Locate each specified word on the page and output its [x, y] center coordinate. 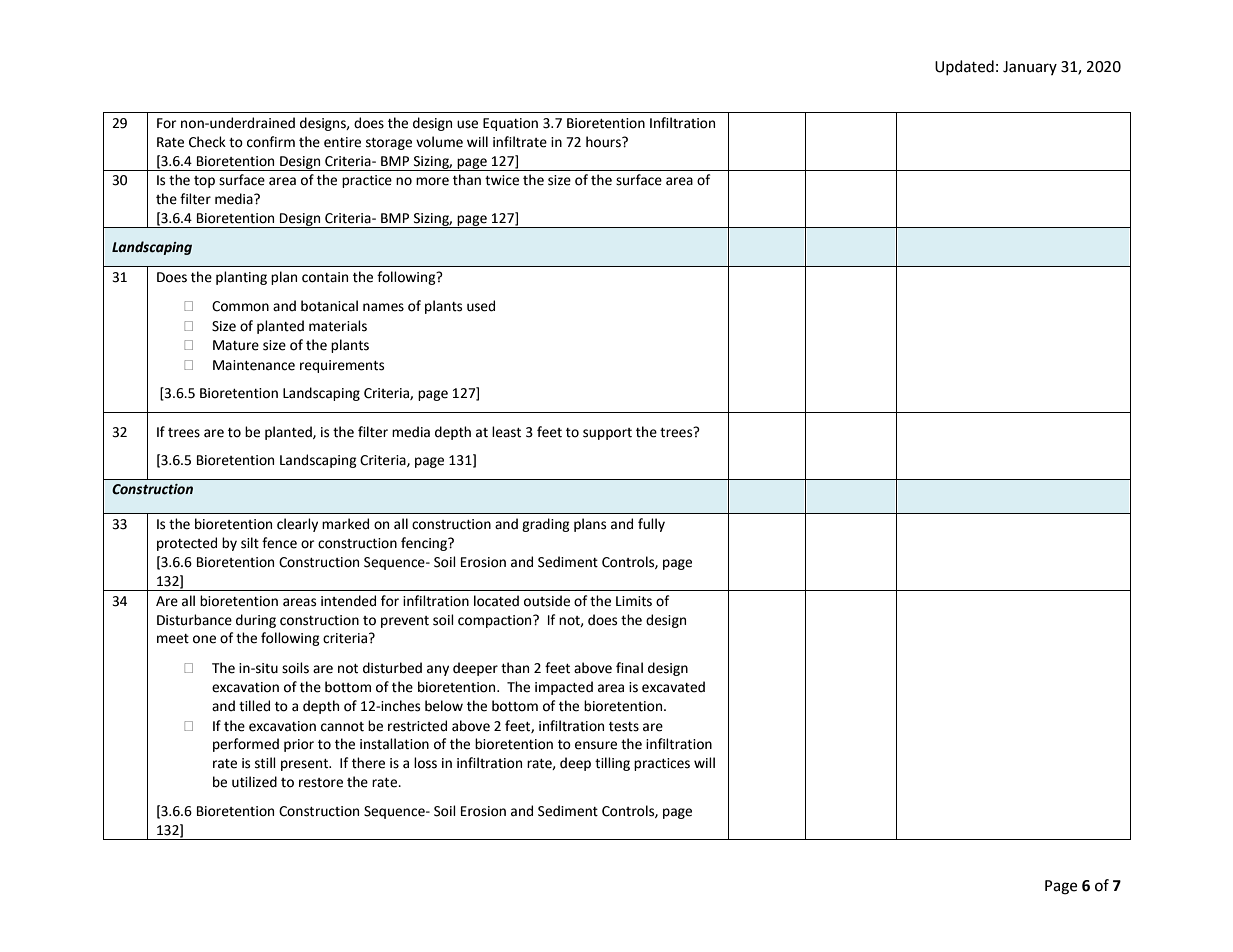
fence [279, 543]
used [481, 306]
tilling [612, 764]
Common [240, 306]
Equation [510, 124]
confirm [271, 142]
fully [651, 525]
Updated [964, 67]
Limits [634, 601]
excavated [673, 687]
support [607, 434]
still [265, 763]
